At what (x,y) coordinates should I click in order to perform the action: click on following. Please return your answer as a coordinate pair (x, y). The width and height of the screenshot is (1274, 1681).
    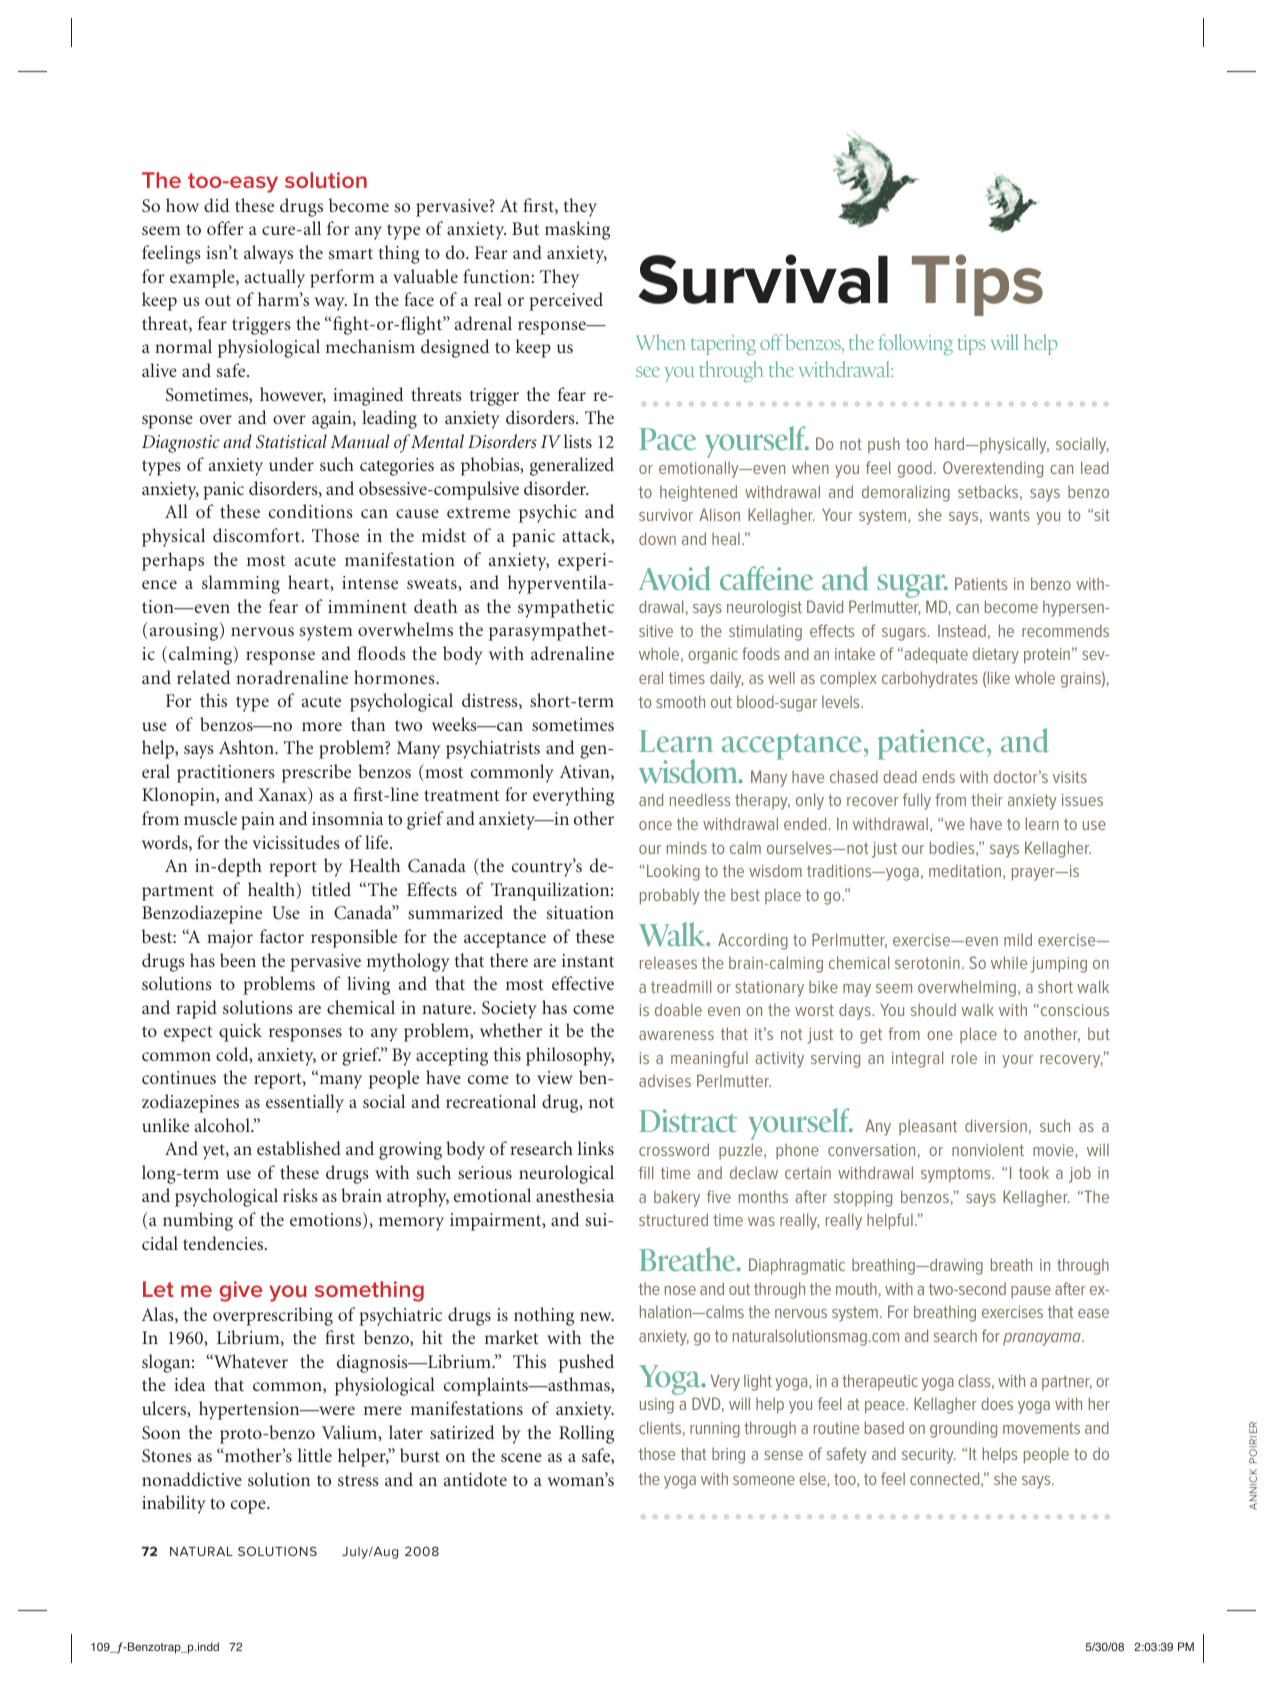
    Looking at the image, I should click on (916, 344).
